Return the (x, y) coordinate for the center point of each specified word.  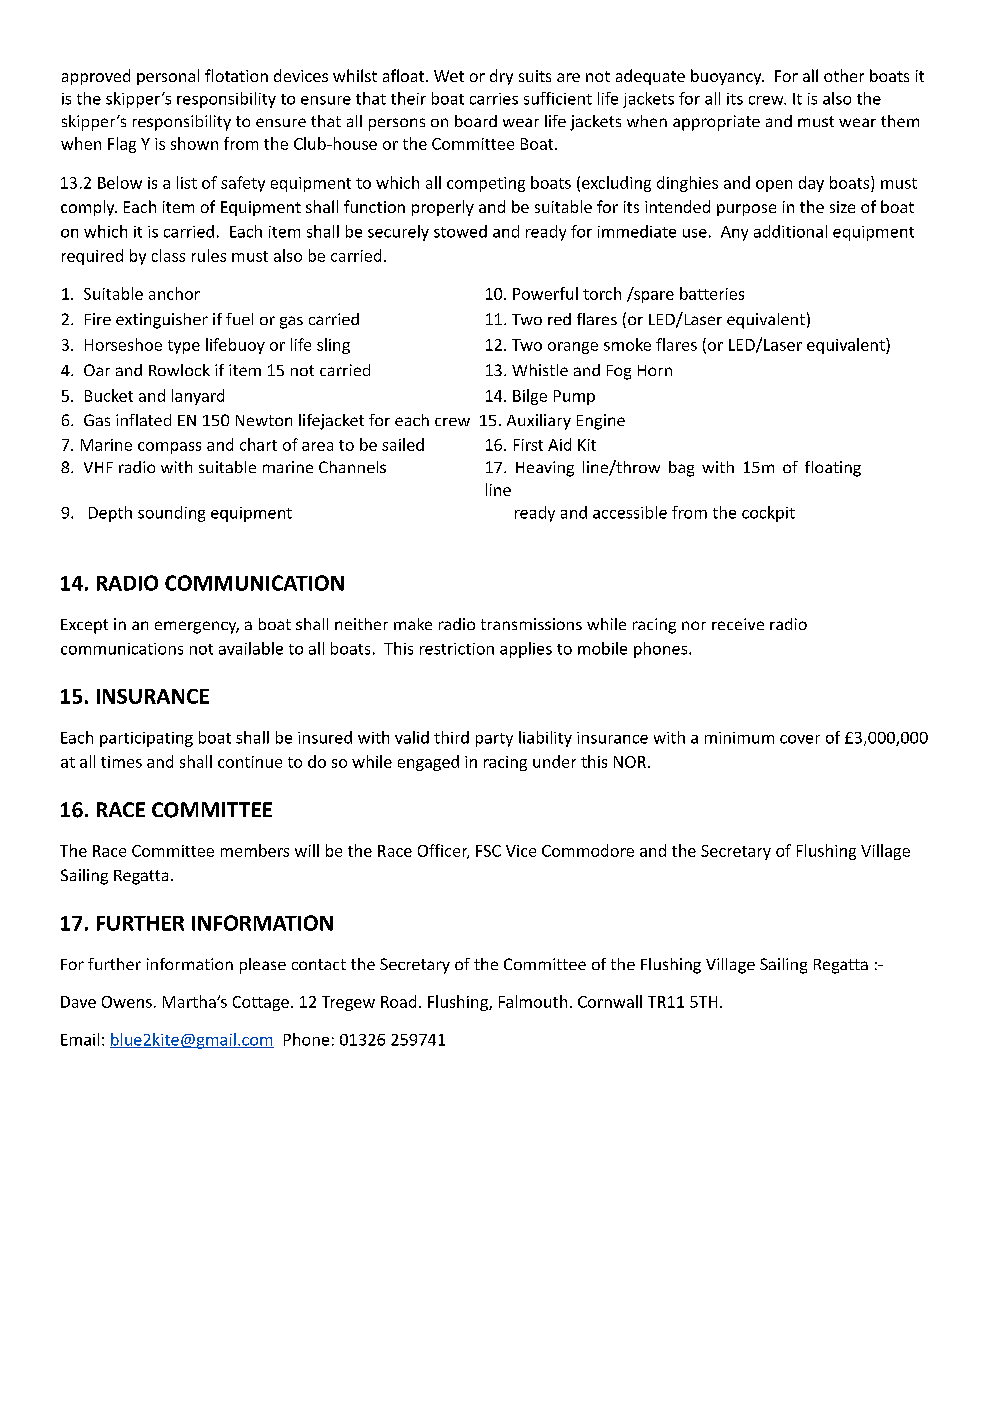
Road (398, 1001)
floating (833, 469)
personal (168, 77)
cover (800, 739)
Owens (127, 1002)
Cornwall (610, 1001)
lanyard (198, 397)
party (494, 740)
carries (494, 99)
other (844, 75)
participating (146, 739)
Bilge (530, 397)
